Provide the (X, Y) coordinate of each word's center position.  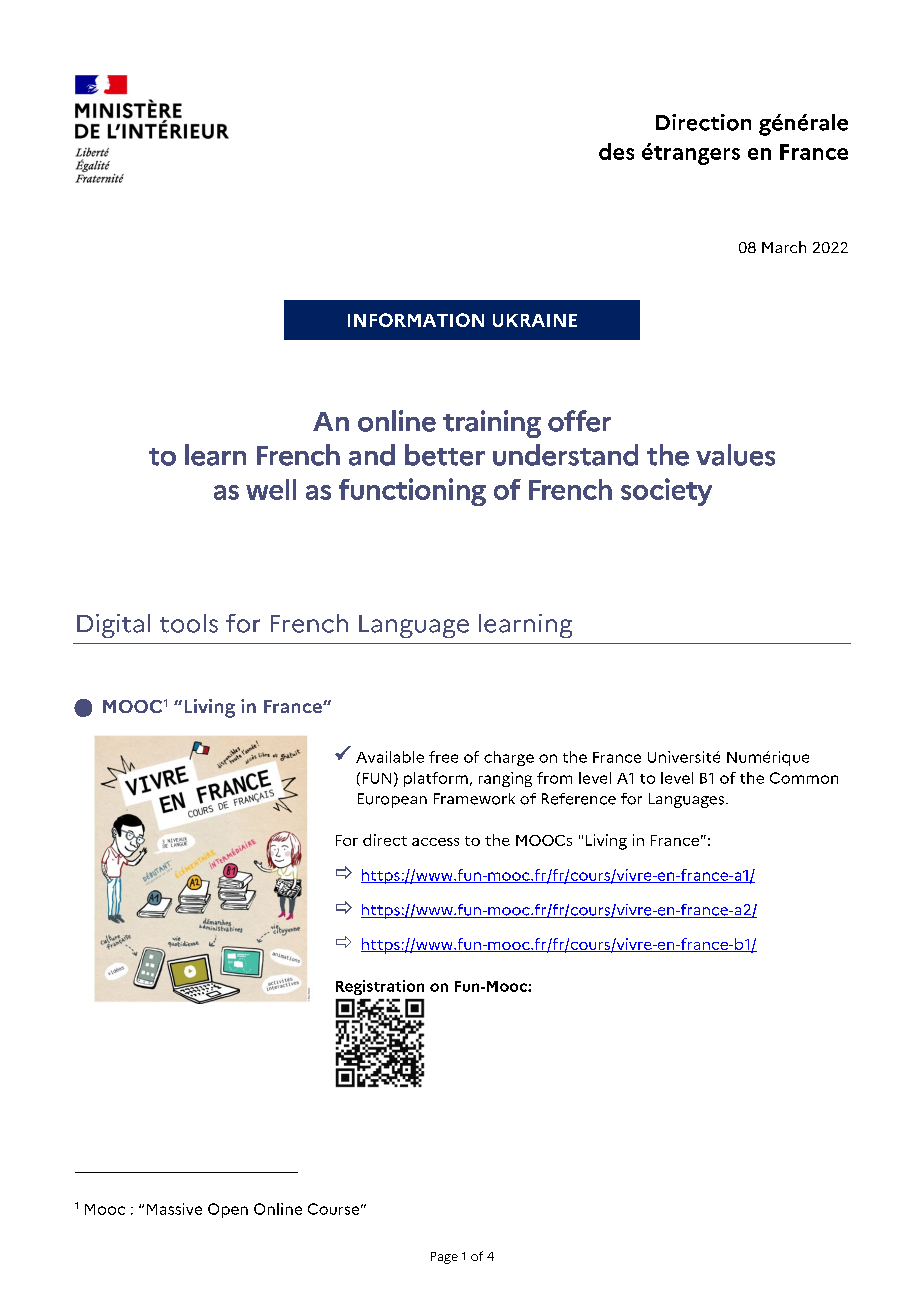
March (784, 247)
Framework (474, 799)
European (392, 800)
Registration (380, 987)
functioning (412, 492)
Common (804, 778)
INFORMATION (416, 320)
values (735, 455)
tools (189, 623)
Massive (174, 1209)
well (271, 489)
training (492, 424)
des (616, 151)
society (666, 492)
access (435, 842)
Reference (579, 799)
